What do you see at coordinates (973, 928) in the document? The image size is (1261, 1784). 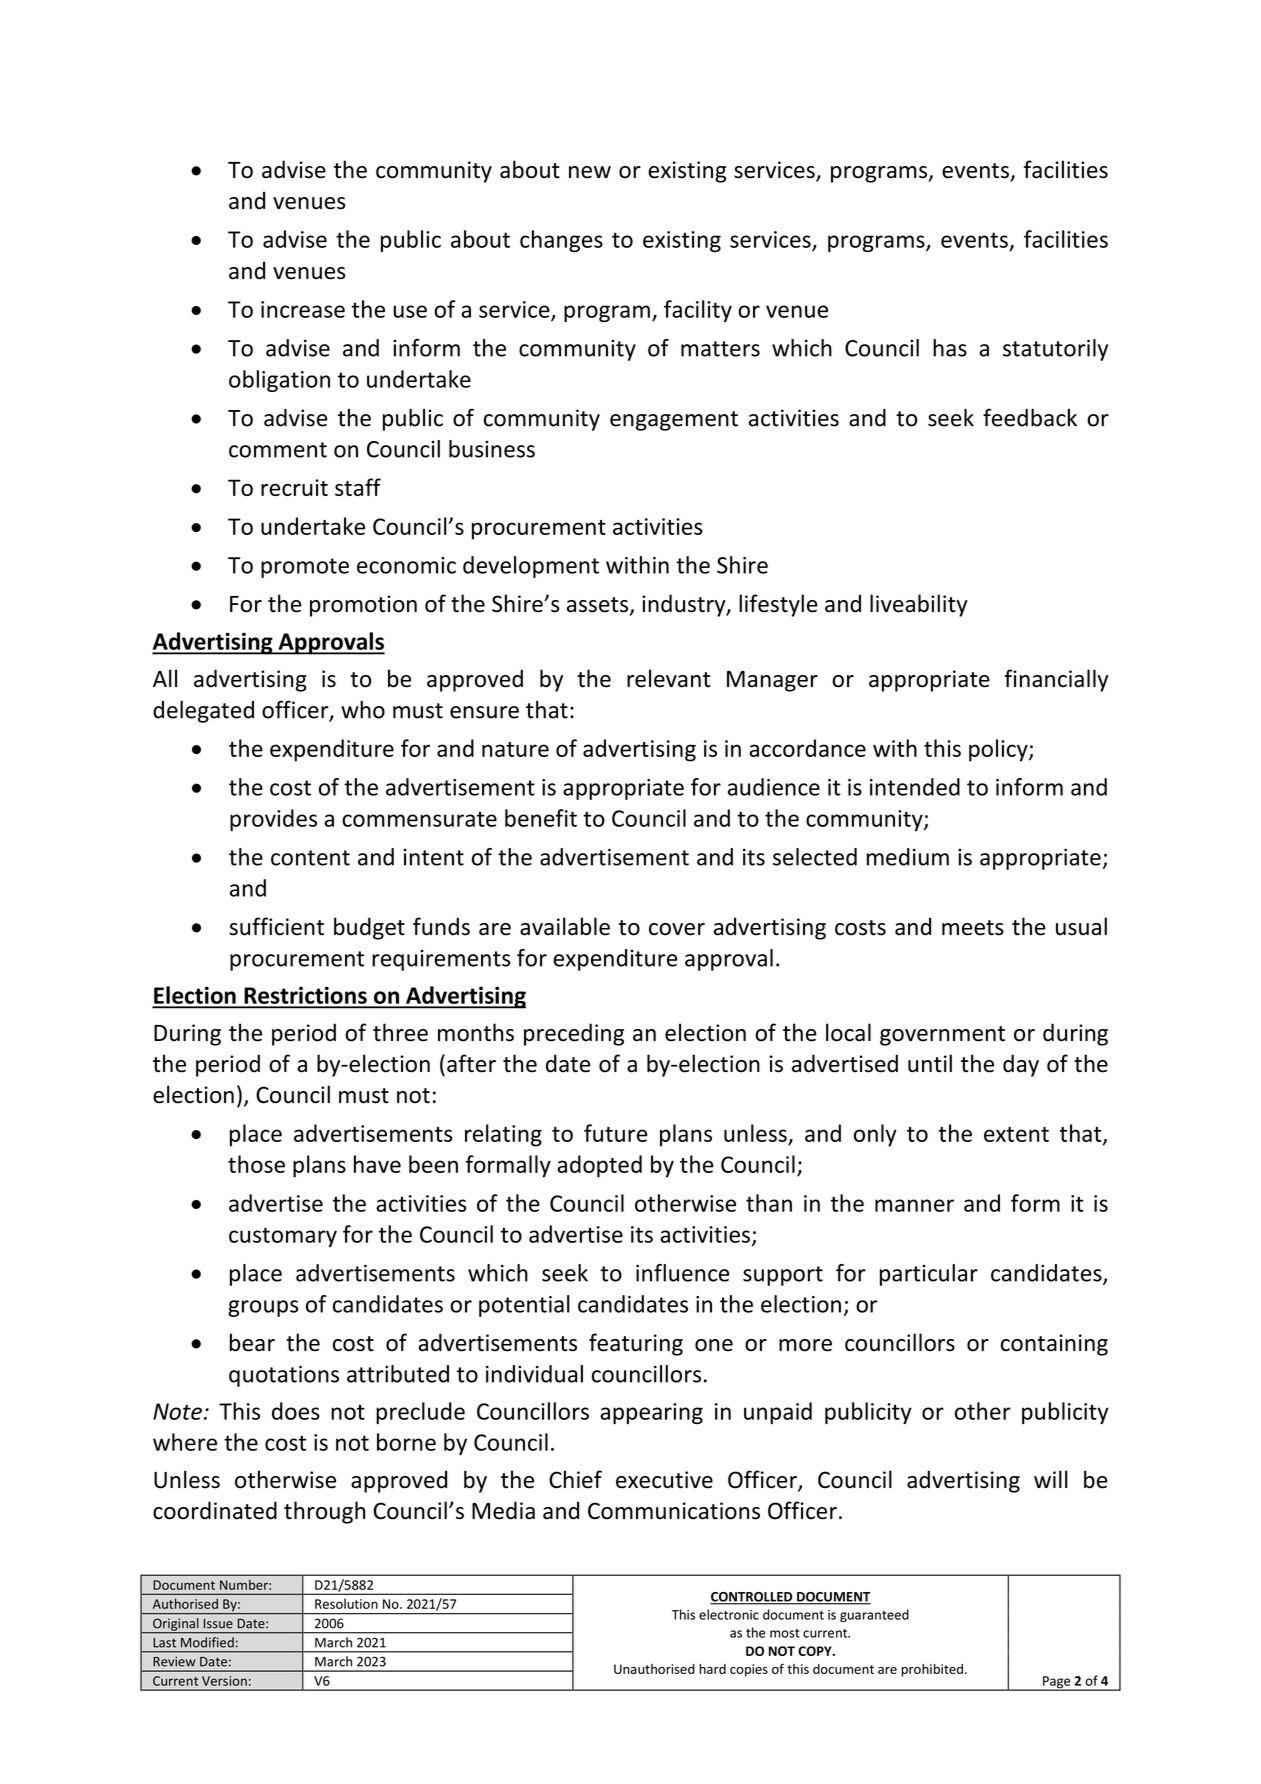 I see `meets` at bounding box center [973, 928].
